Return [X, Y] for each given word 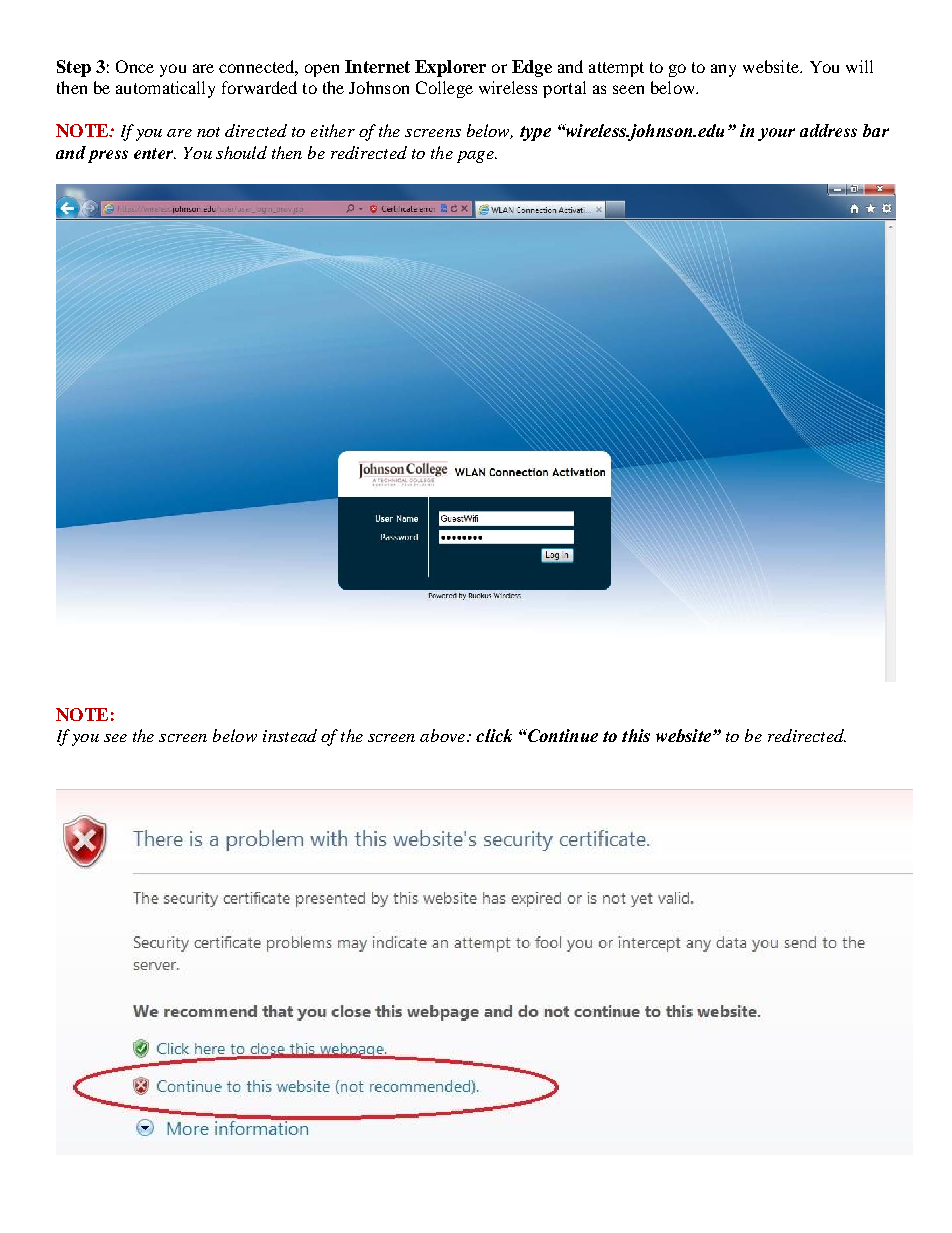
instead [290, 735]
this [636, 735]
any [723, 70]
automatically [165, 89]
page [476, 157]
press [108, 156]
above [442, 735]
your [776, 134]
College [444, 89]
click [494, 735]
